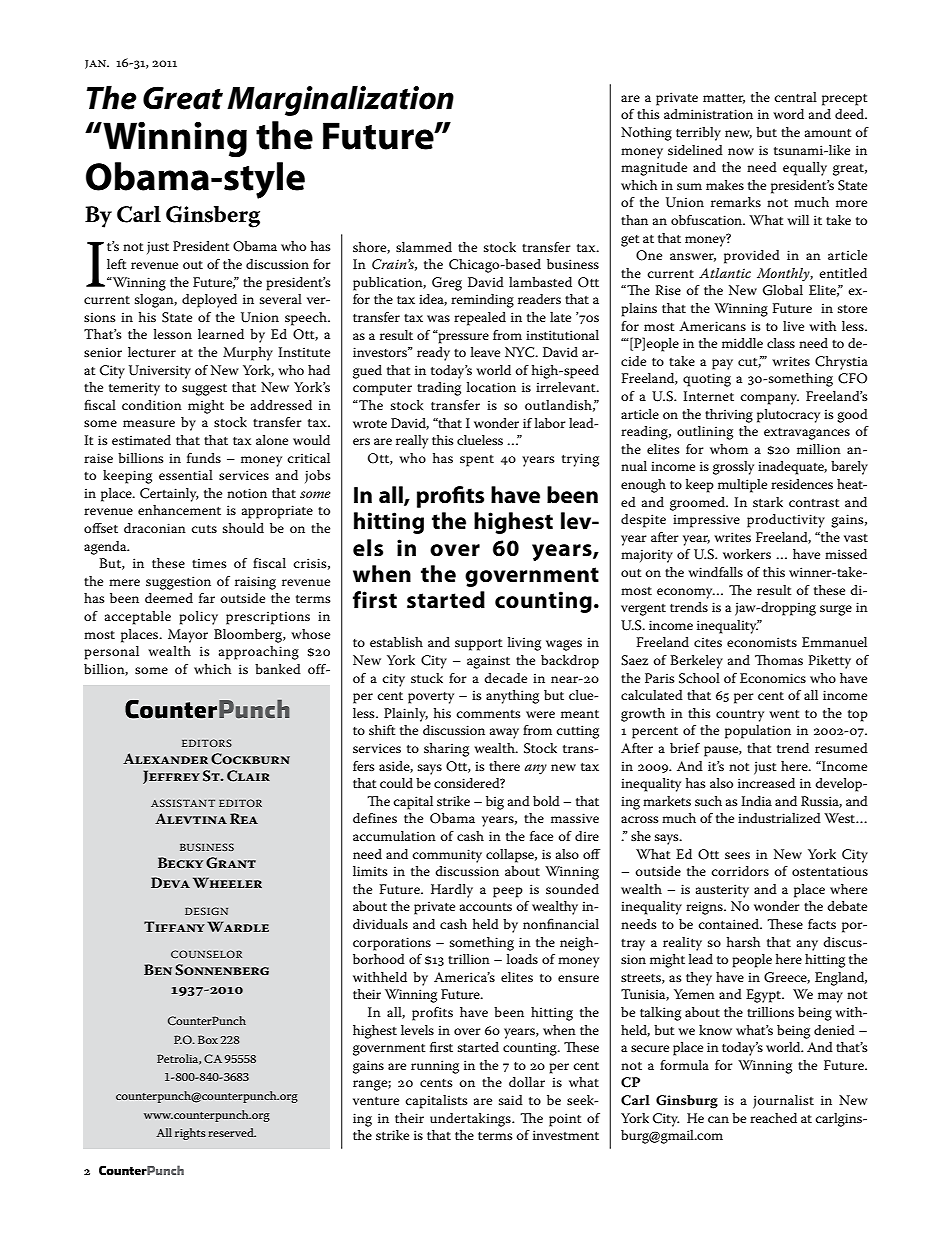  What do you see at coordinates (447, 856) in the image?
I see `community` at bounding box center [447, 856].
